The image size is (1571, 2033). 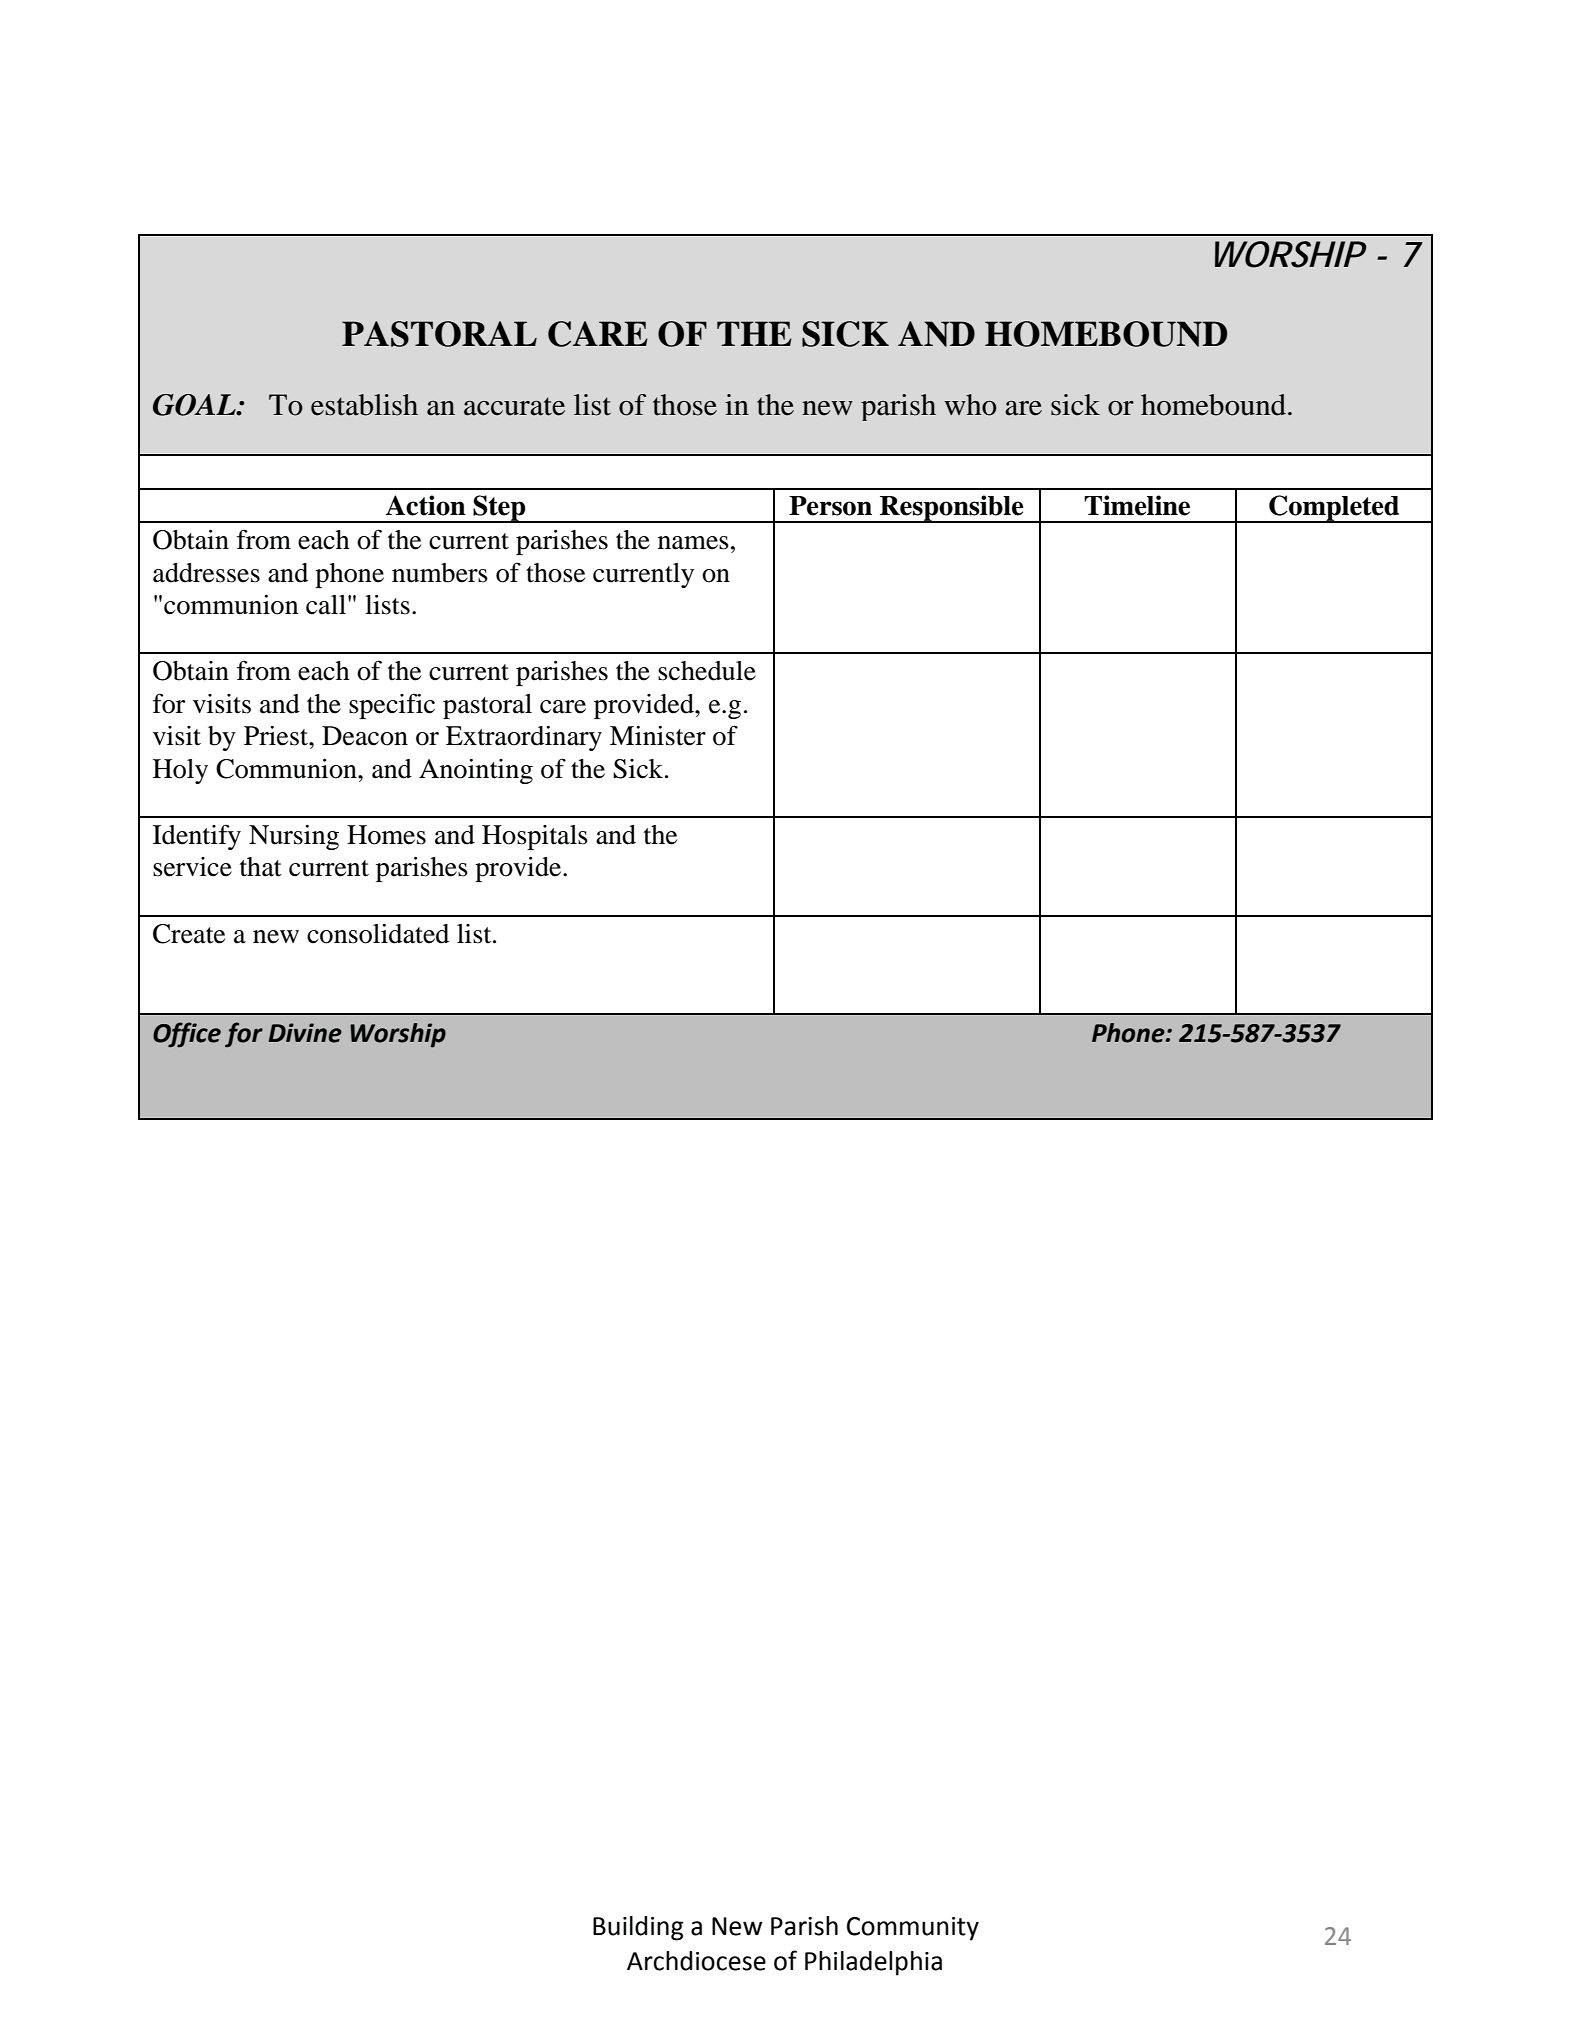 I want to click on Person, so click(x=830, y=506).
